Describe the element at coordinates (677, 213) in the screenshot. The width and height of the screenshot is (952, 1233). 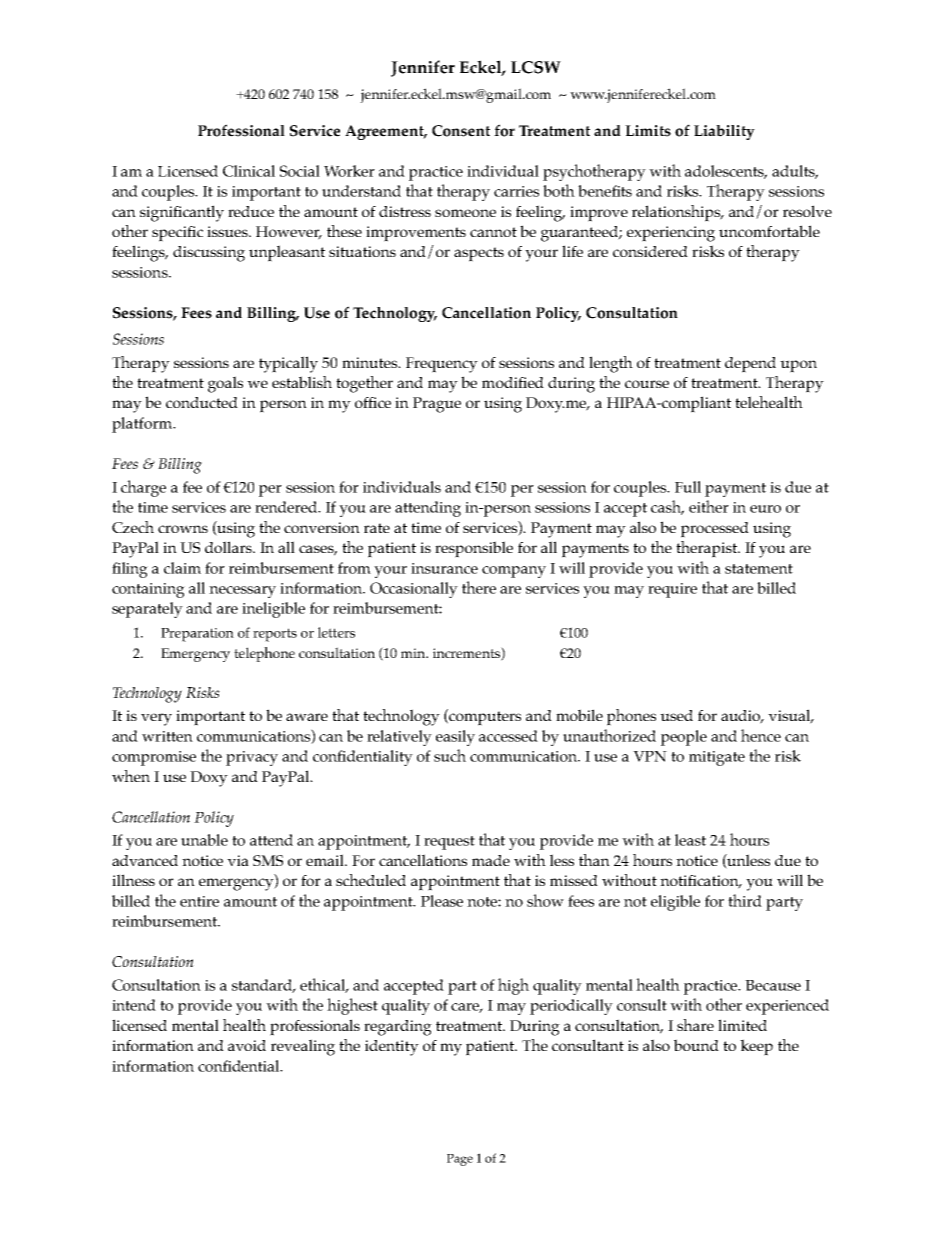
I see `relationships` at that location.
